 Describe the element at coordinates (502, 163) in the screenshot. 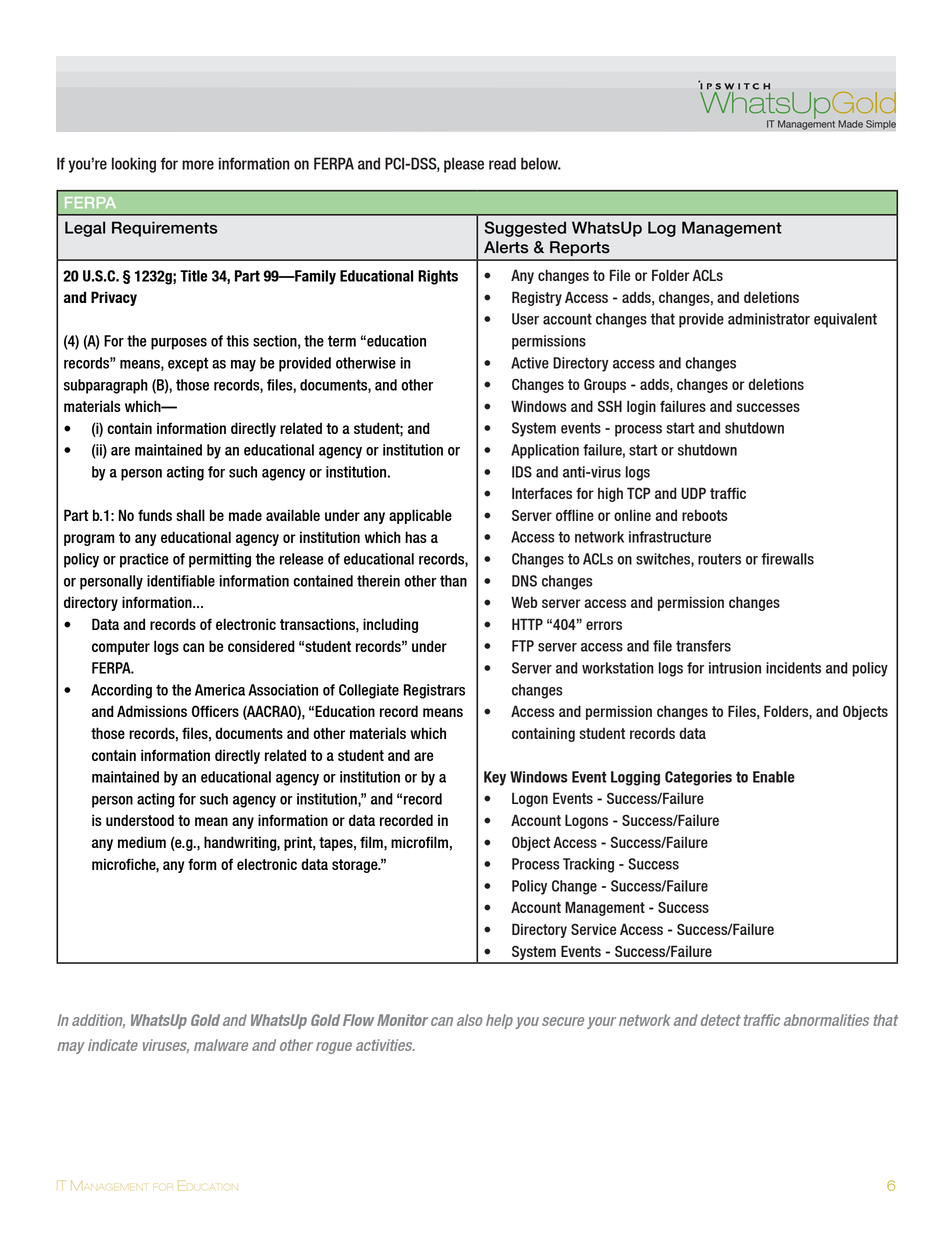

I see `read` at that location.
